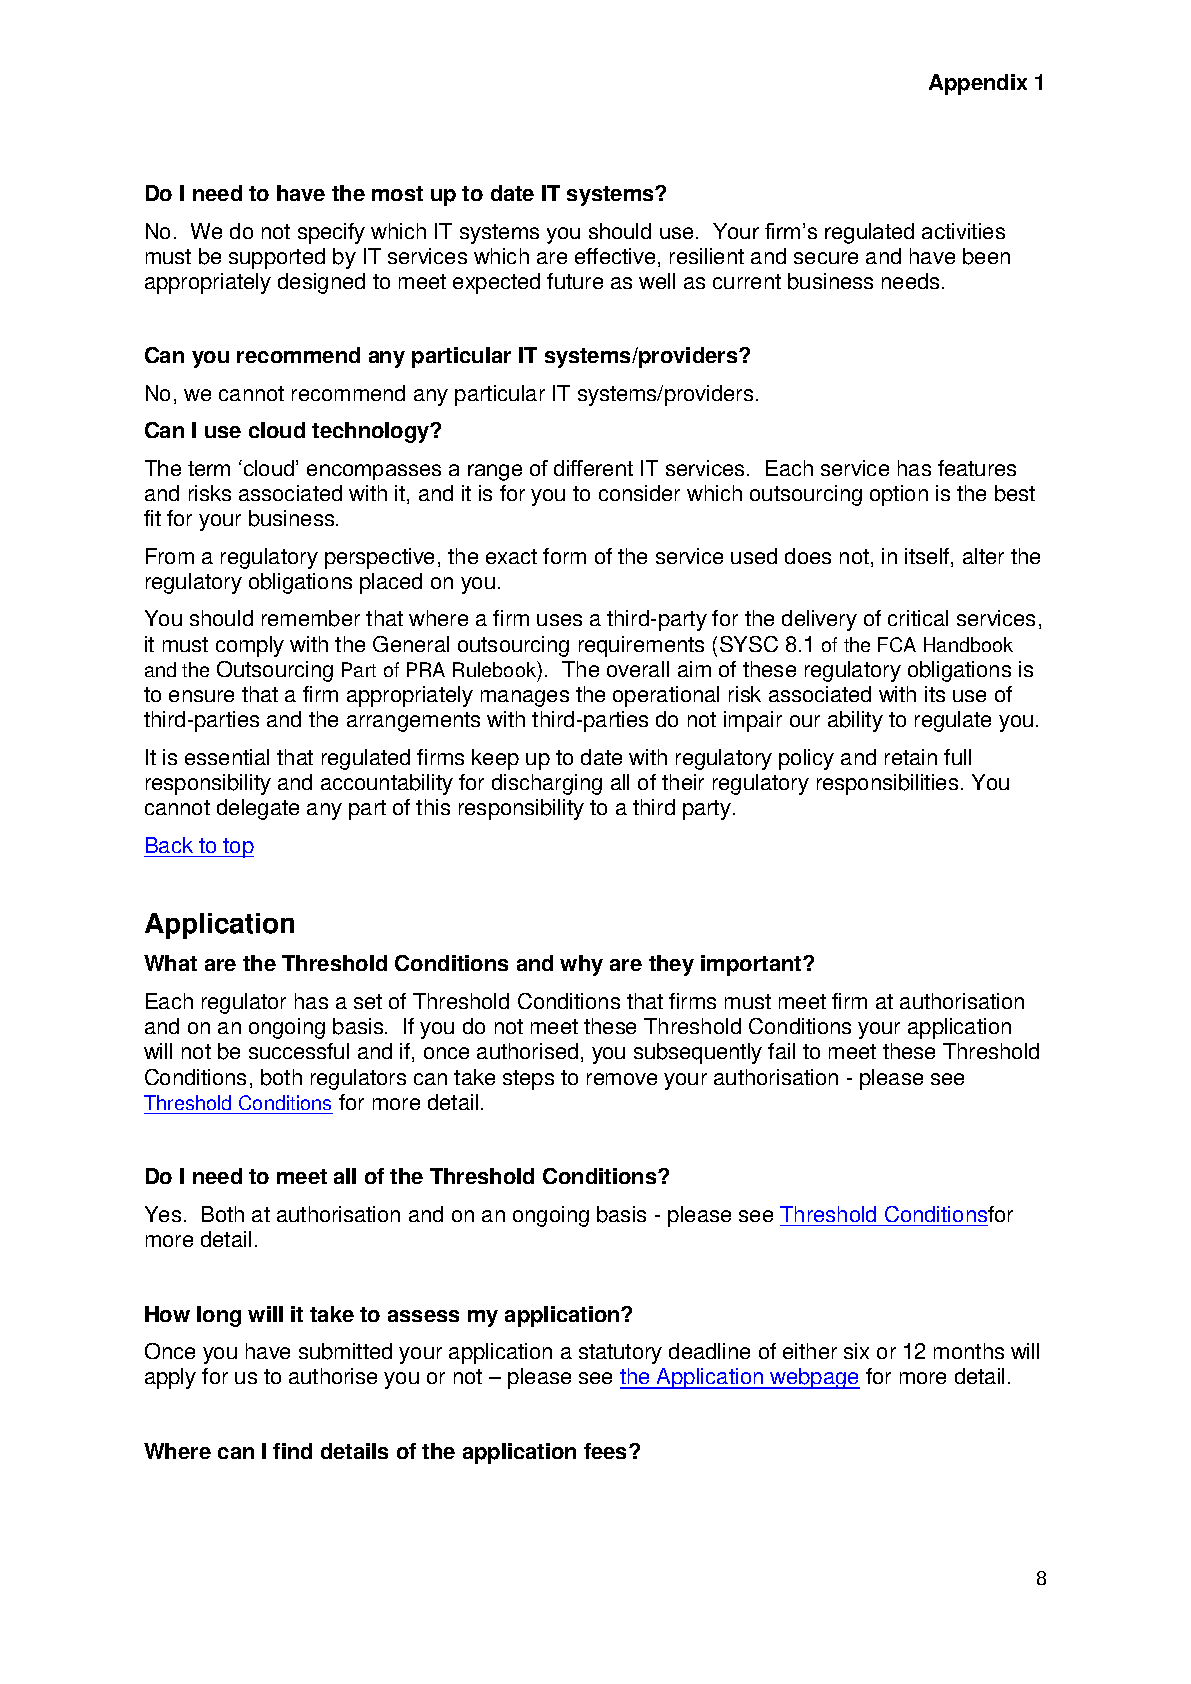 This document has height=1684, width=1191. What do you see at coordinates (615, 256) in the document?
I see `effective` at bounding box center [615, 256].
